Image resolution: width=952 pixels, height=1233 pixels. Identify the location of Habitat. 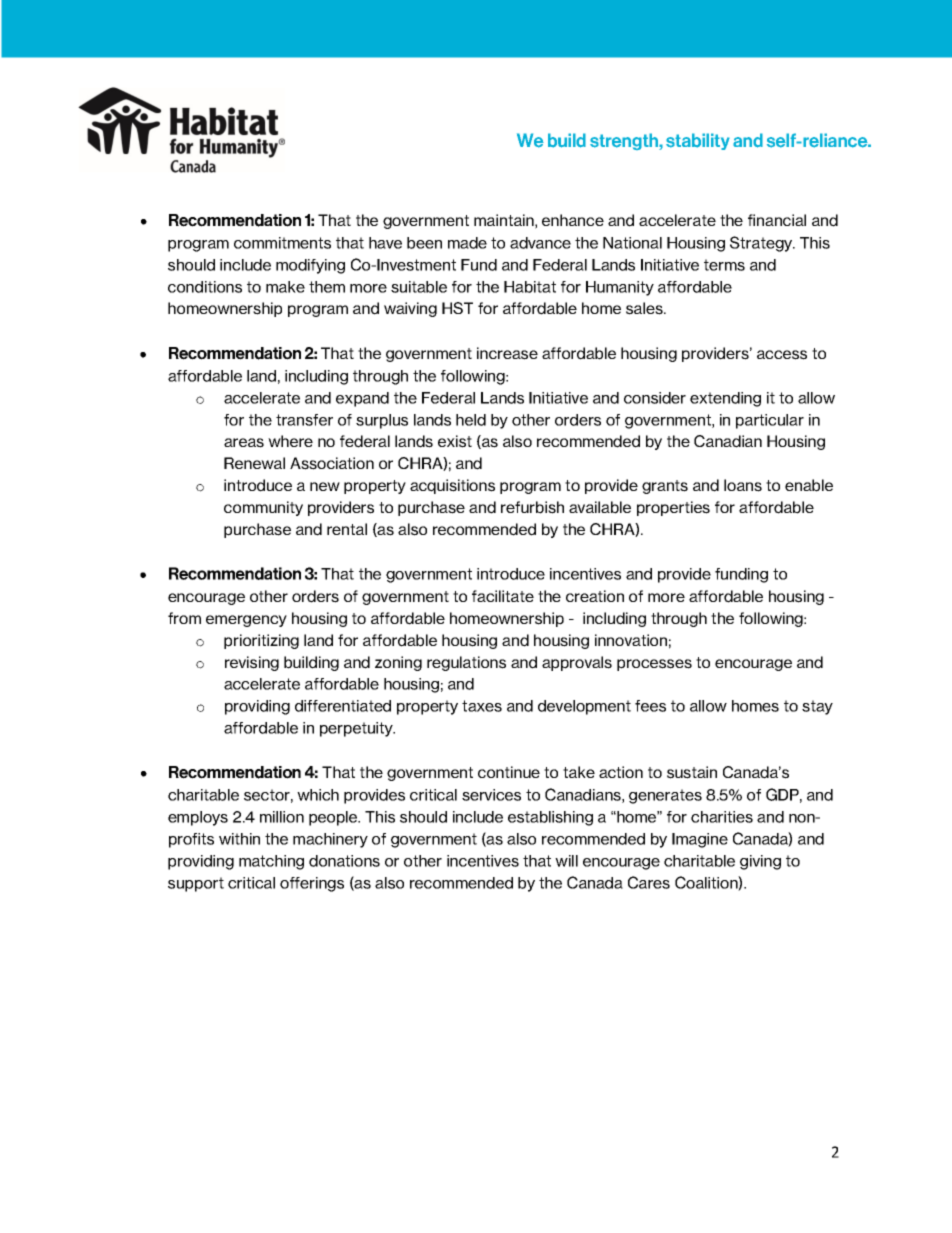
(530, 287).
